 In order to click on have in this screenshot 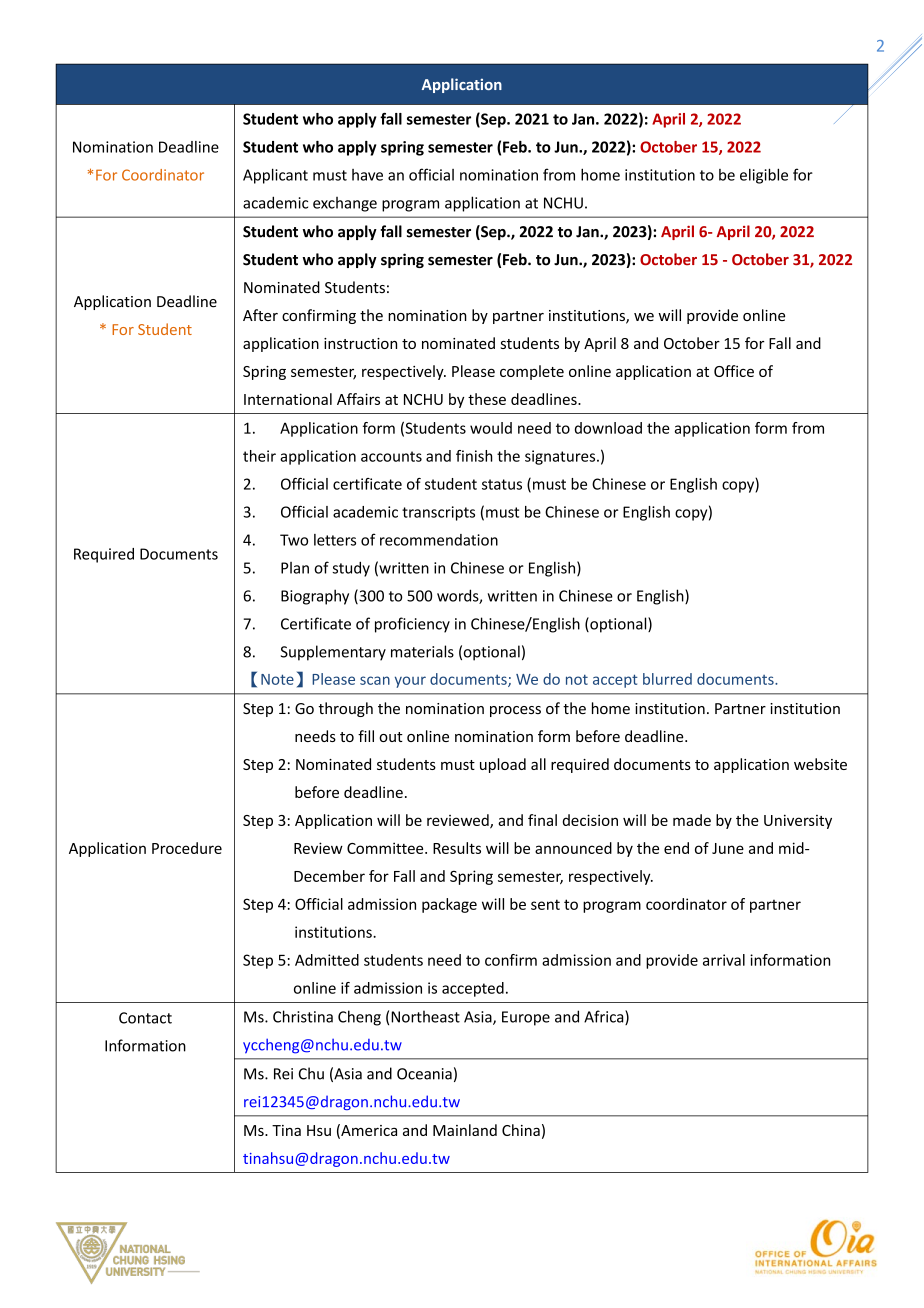, I will do `click(367, 175)`.
